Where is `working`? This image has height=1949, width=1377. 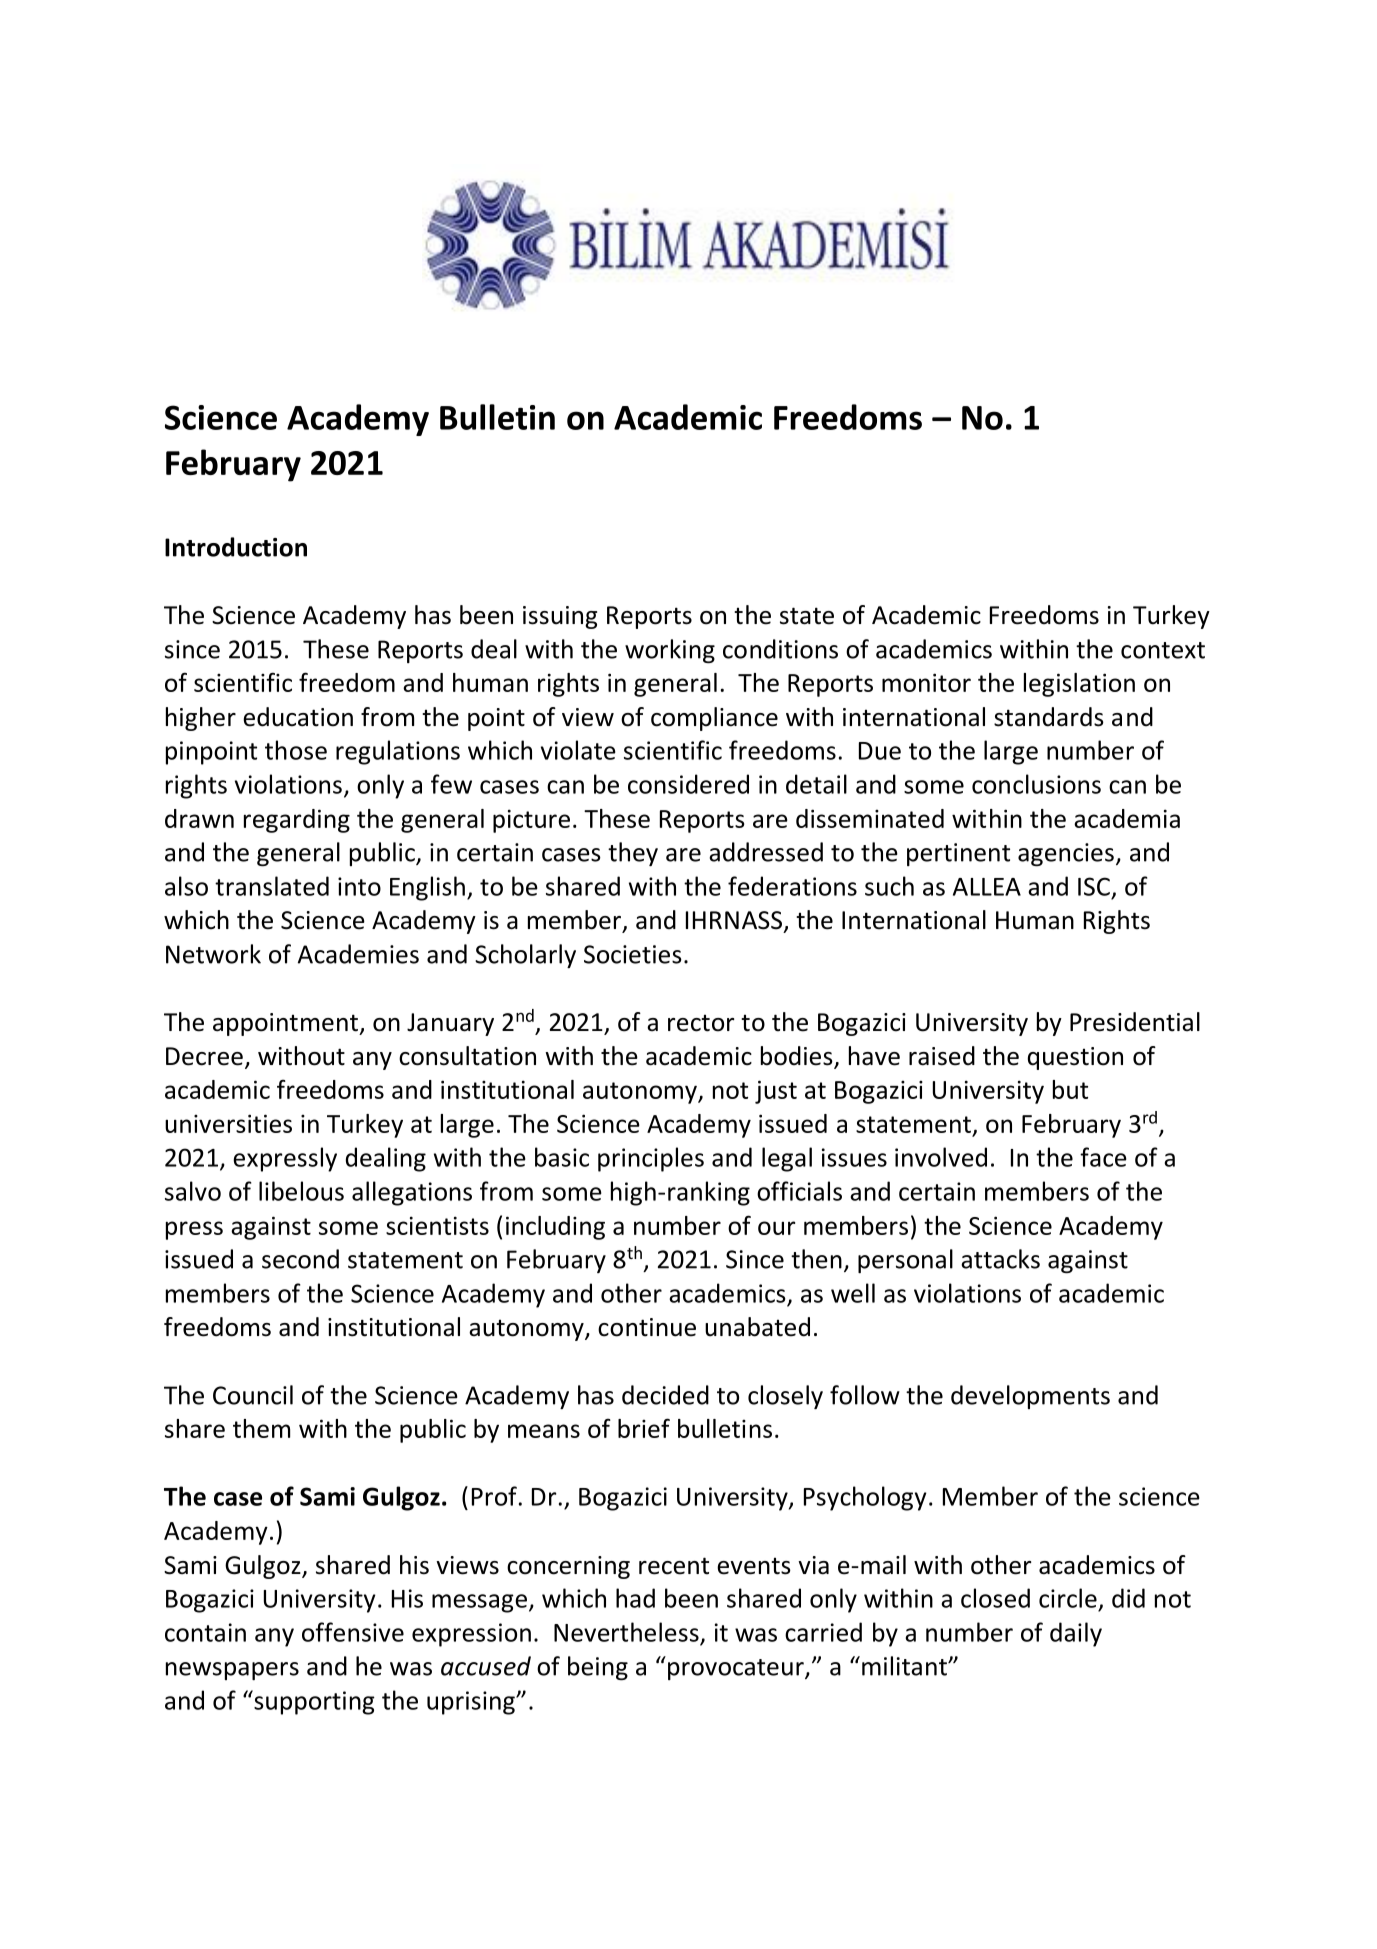
working is located at coordinates (670, 651).
